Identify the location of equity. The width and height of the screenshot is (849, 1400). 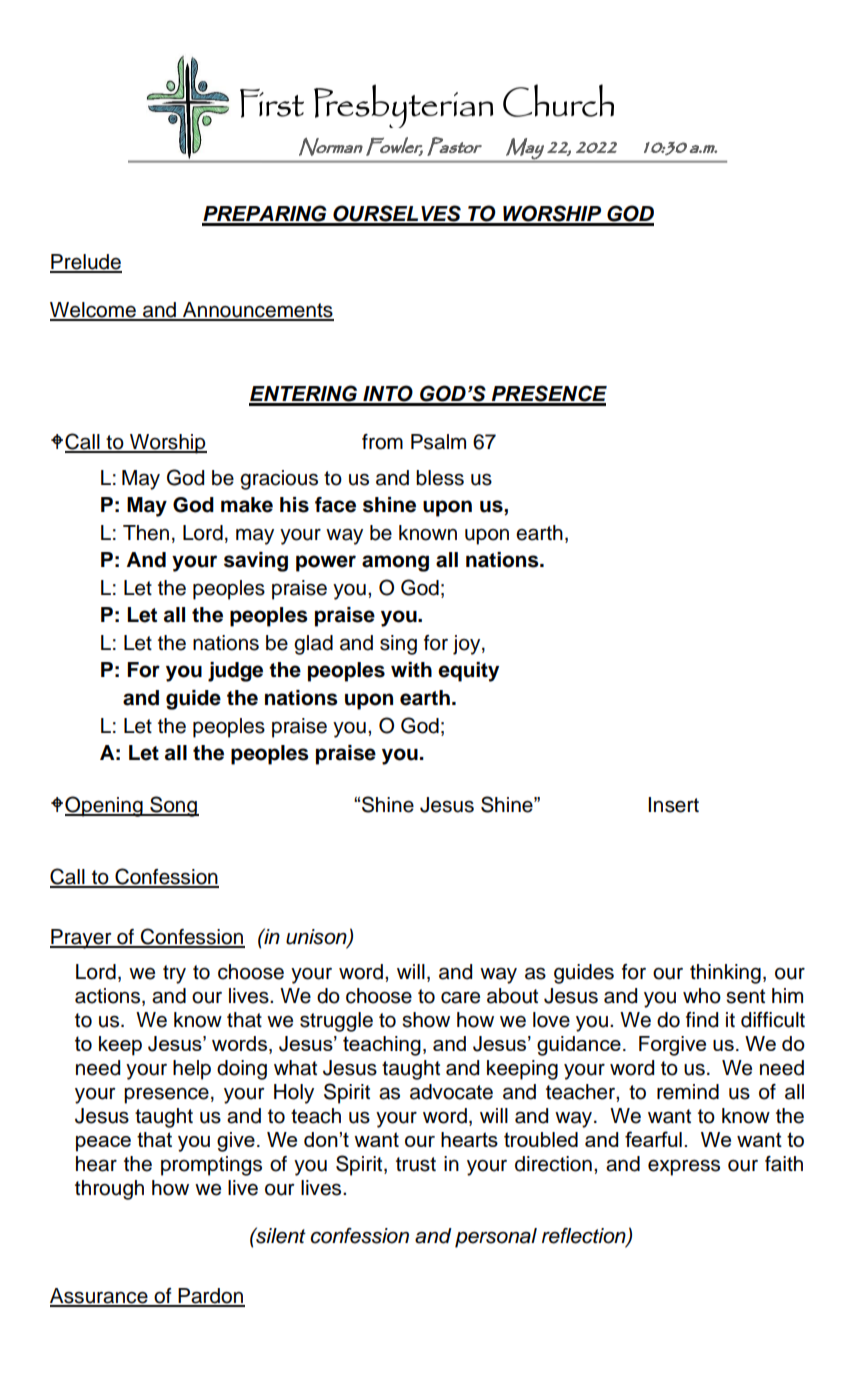
(468, 672).
